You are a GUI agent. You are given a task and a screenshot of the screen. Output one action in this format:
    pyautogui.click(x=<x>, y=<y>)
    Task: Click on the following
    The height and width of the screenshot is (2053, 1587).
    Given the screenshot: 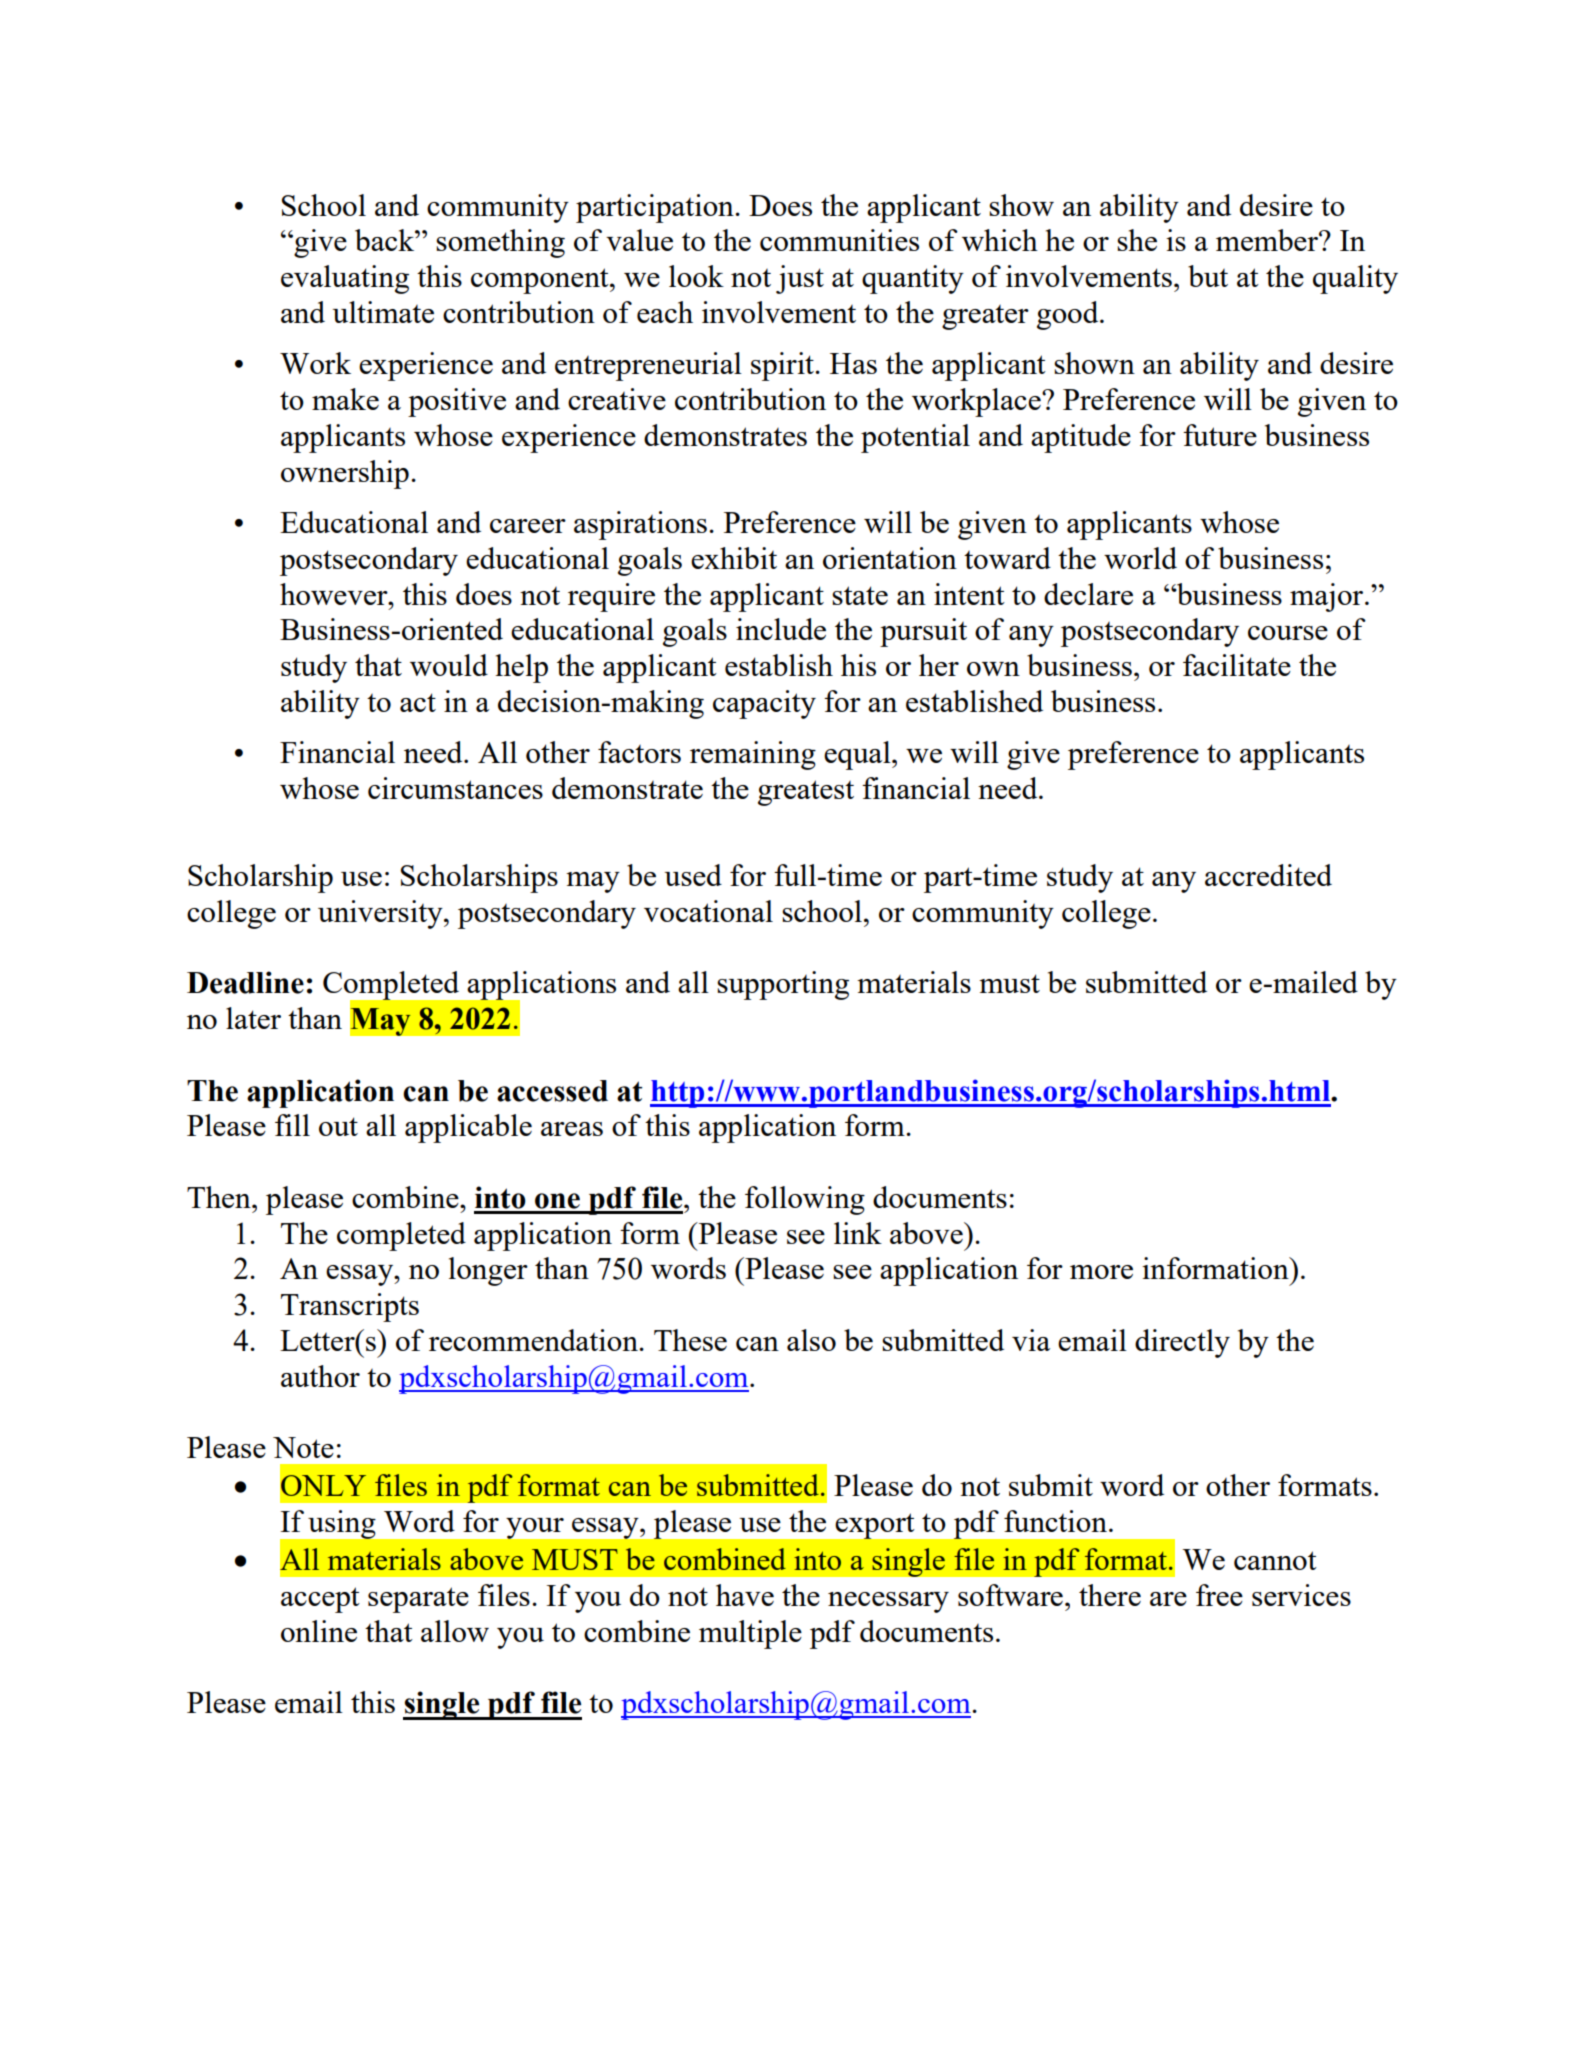 What is the action you would take?
    pyautogui.click(x=805, y=1200)
